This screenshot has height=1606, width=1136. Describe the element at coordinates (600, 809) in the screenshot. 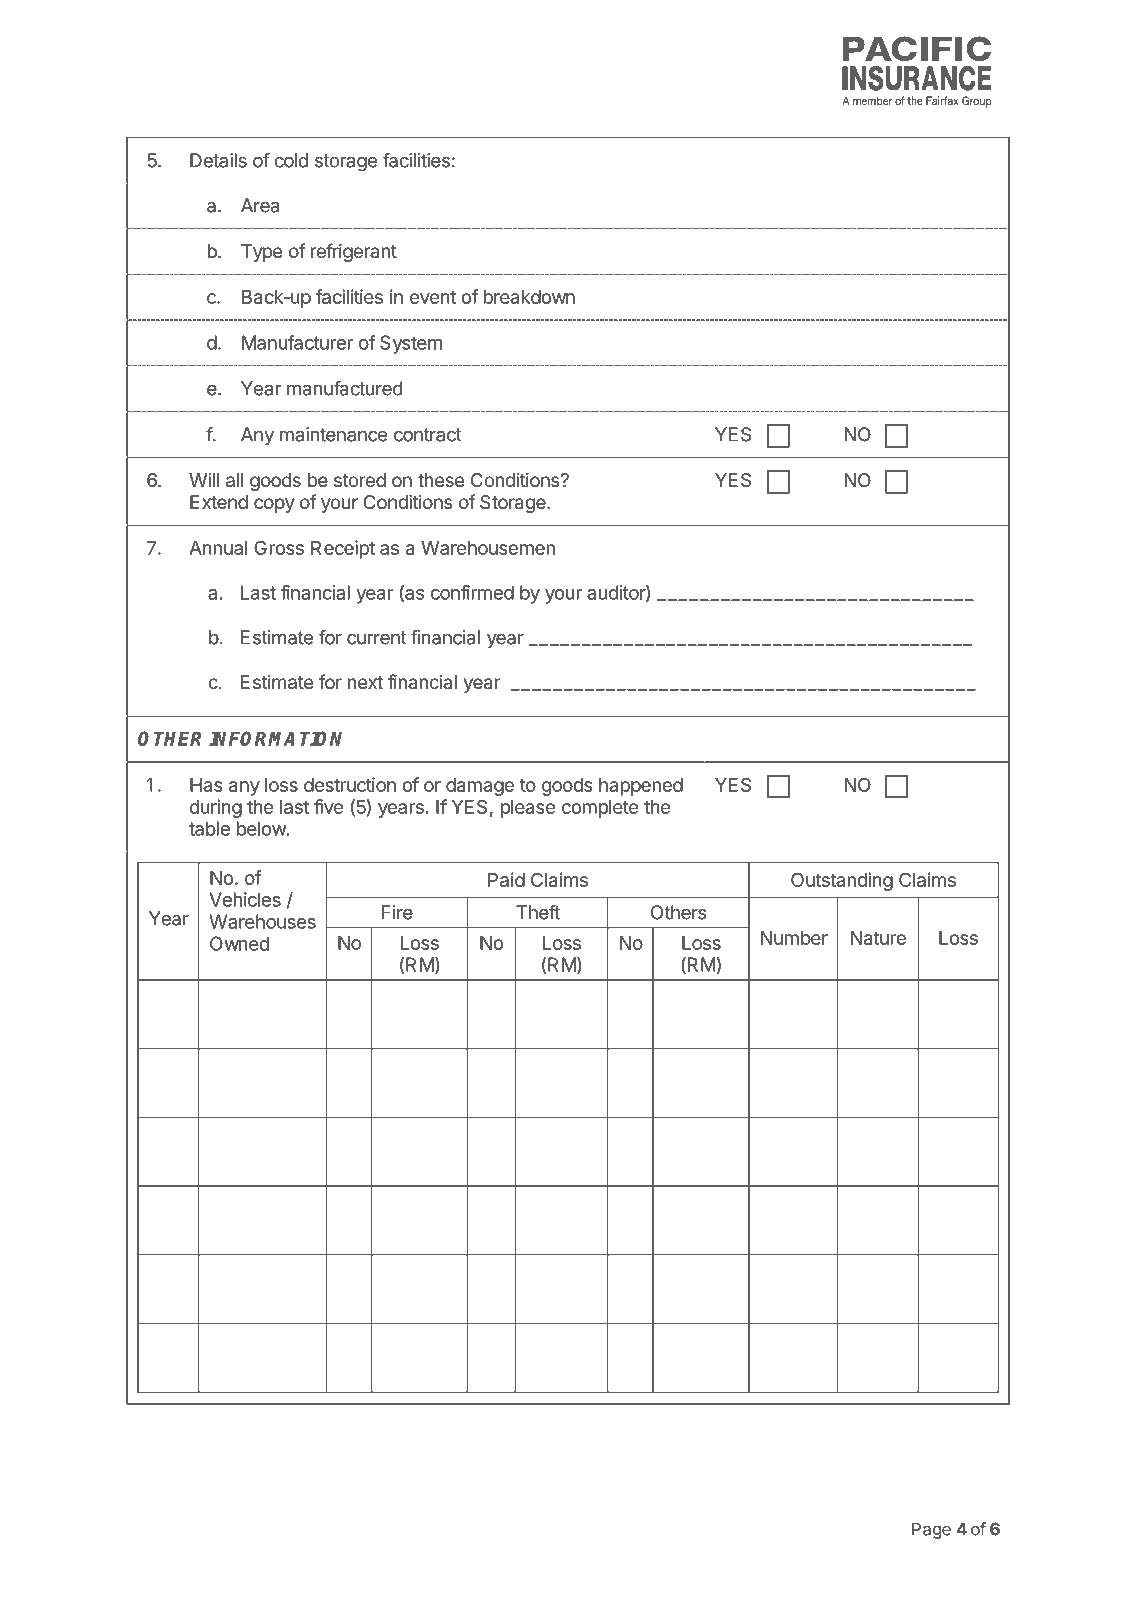

I see `complete` at that location.
